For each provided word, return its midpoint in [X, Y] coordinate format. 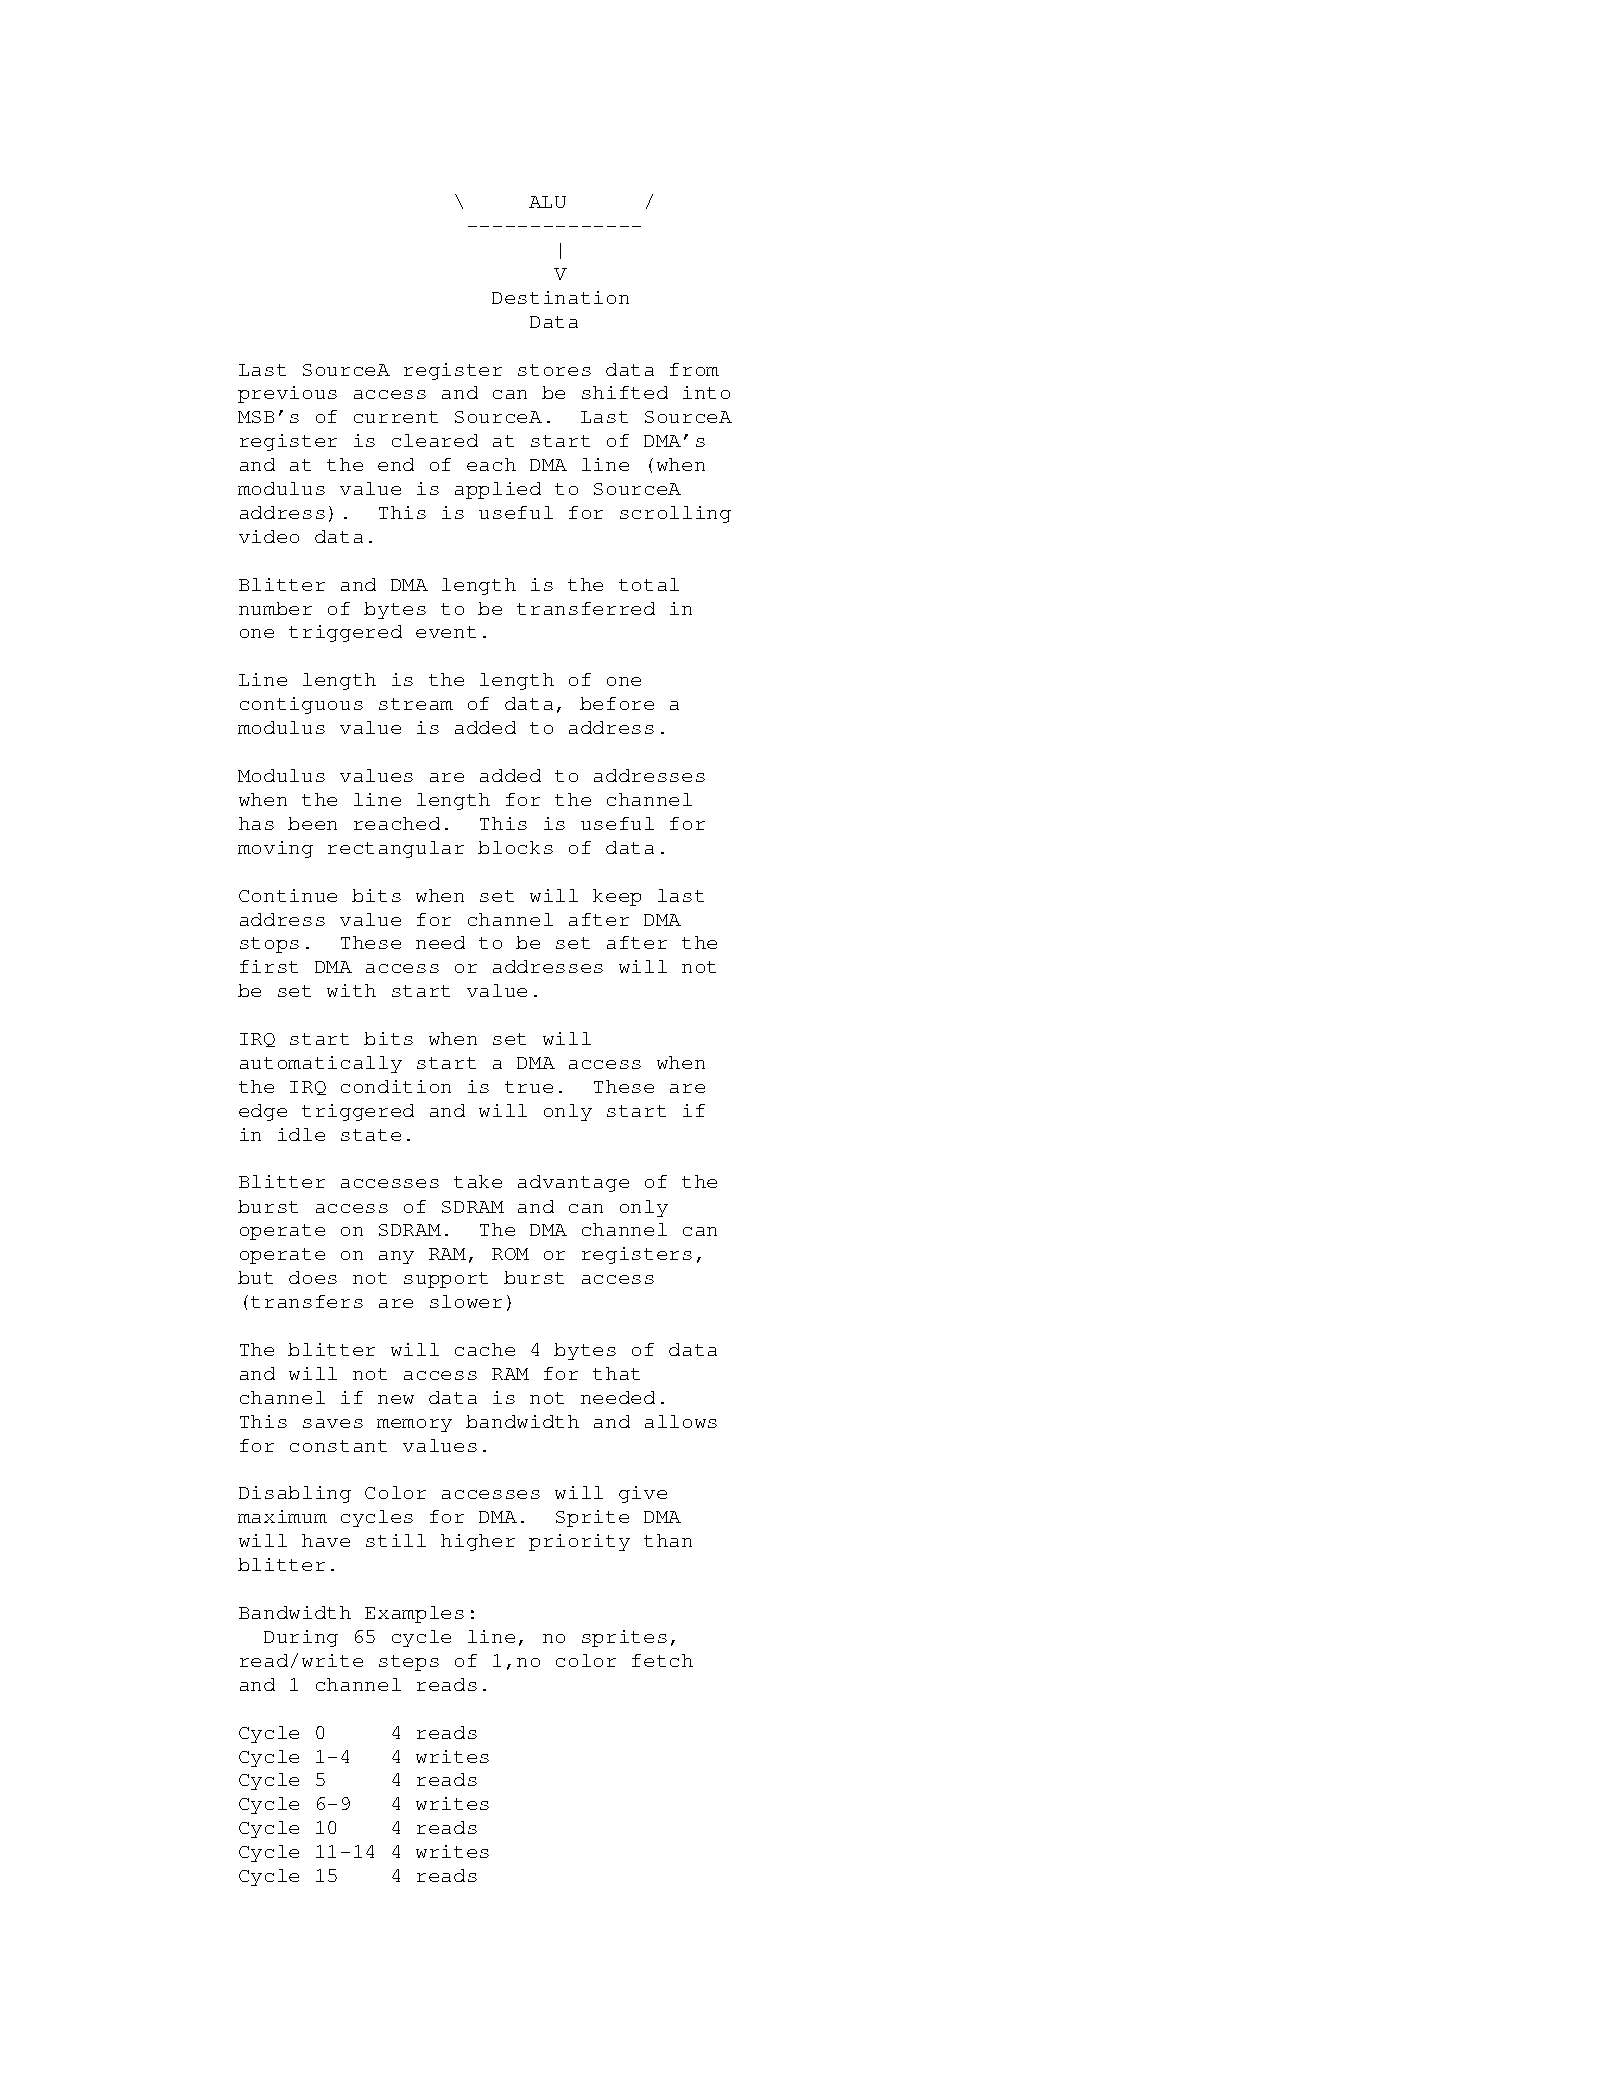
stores [554, 370]
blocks [515, 847]
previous [287, 394]
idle [301, 1134]
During [301, 1638]
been [312, 823]
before [617, 703]
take [478, 1181]
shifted [625, 392]
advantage [573, 1183]
